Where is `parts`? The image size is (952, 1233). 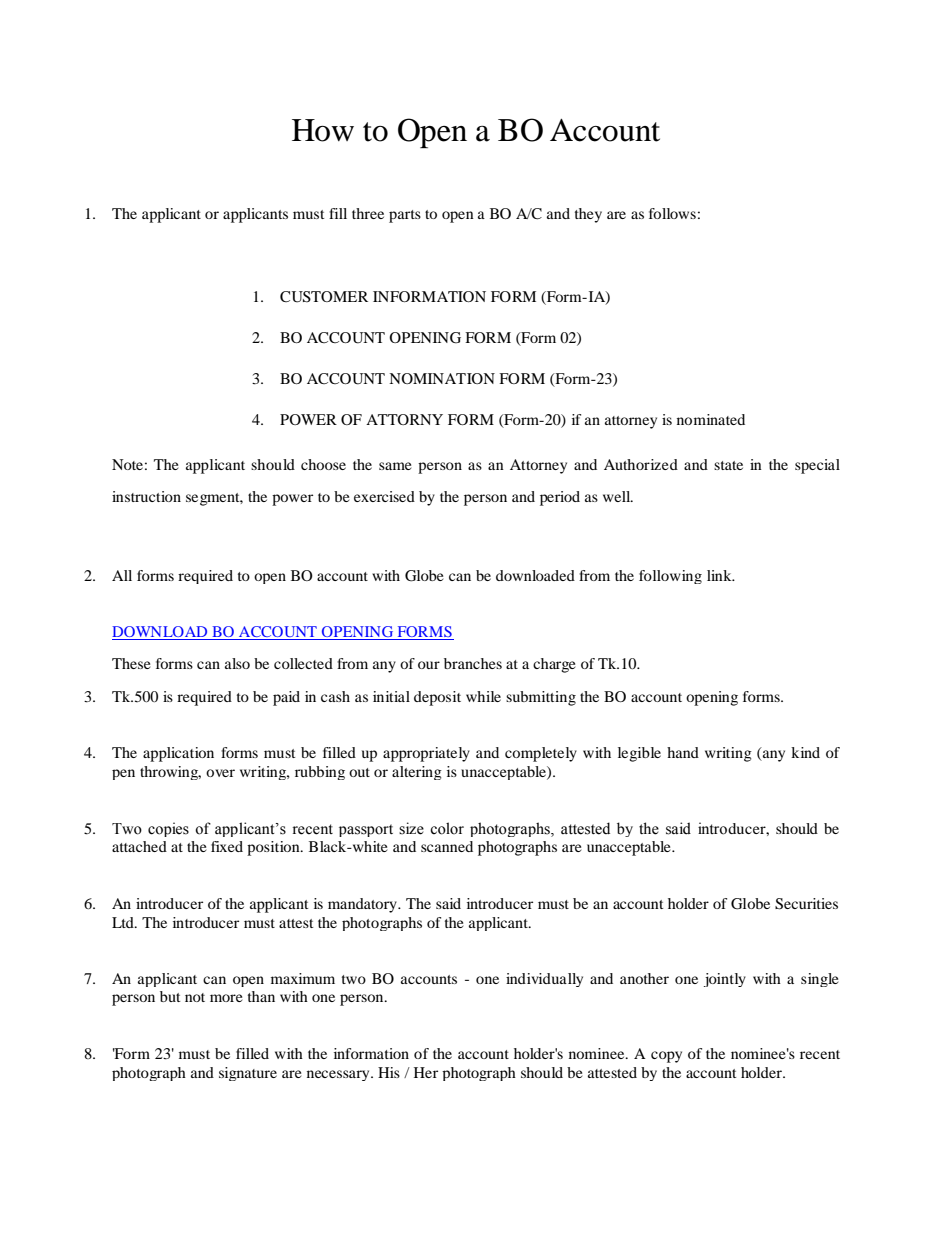
parts is located at coordinates (405, 216).
